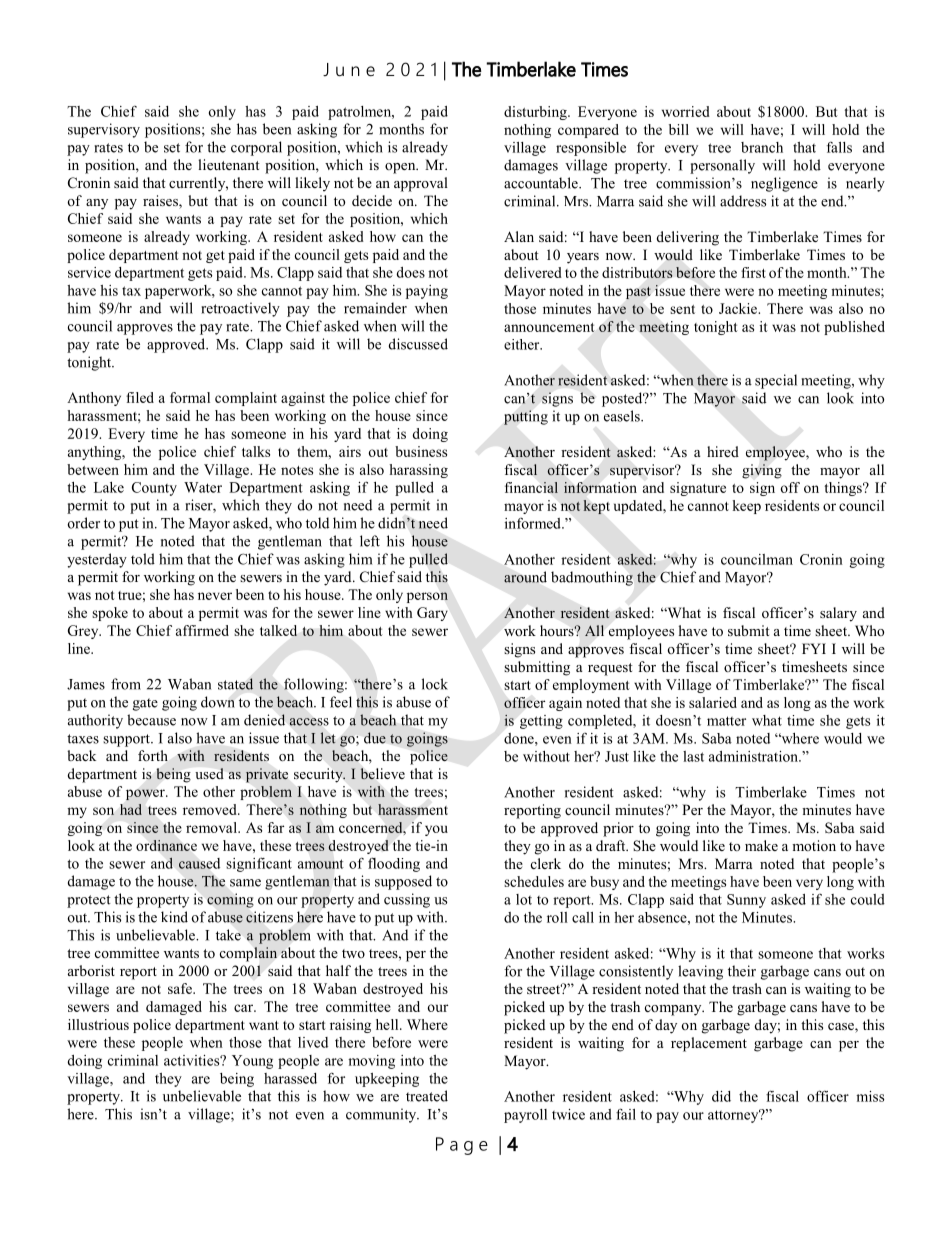  I want to click on Young, so click(252, 1062).
